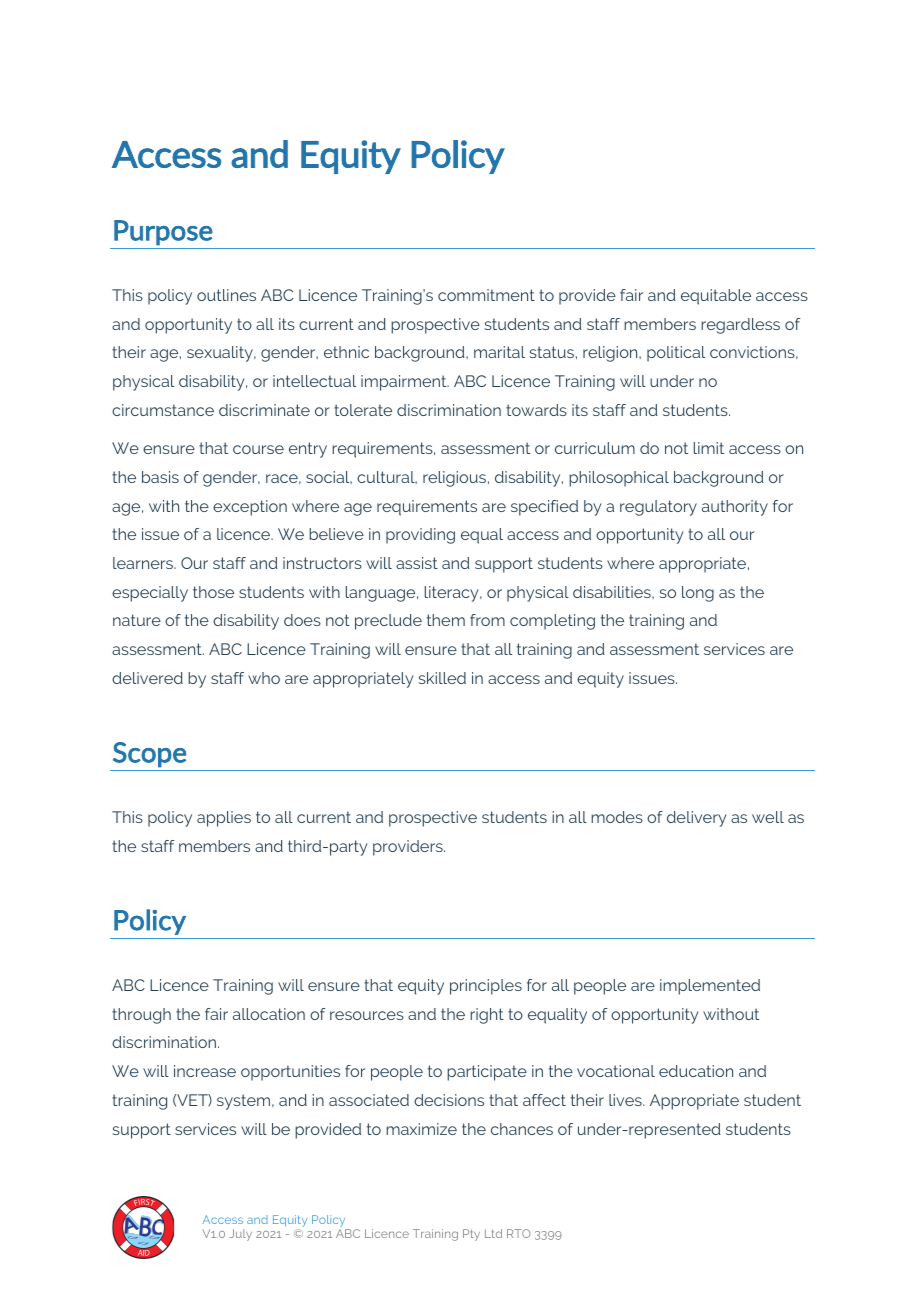 Image resolution: width=924 pixels, height=1308 pixels. I want to click on commitment, so click(486, 295).
